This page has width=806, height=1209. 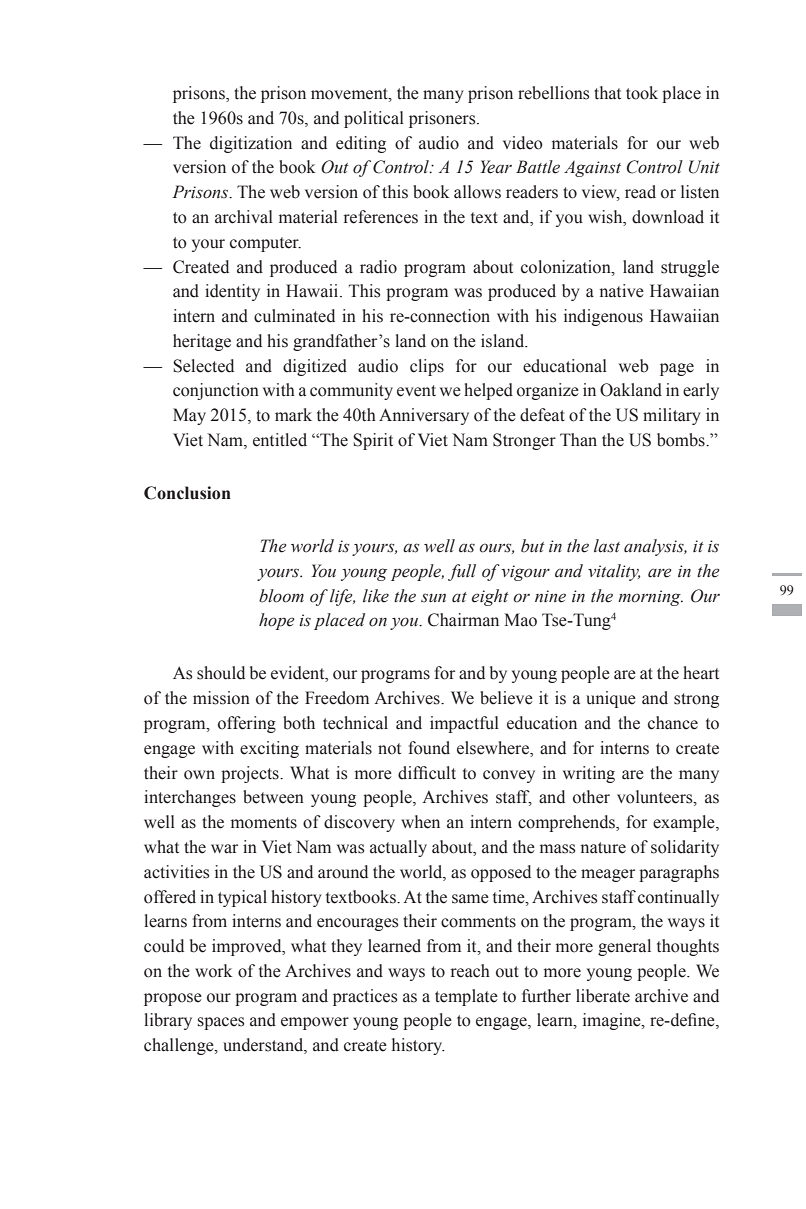 I want to click on digitization, so click(x=251, y=144).
